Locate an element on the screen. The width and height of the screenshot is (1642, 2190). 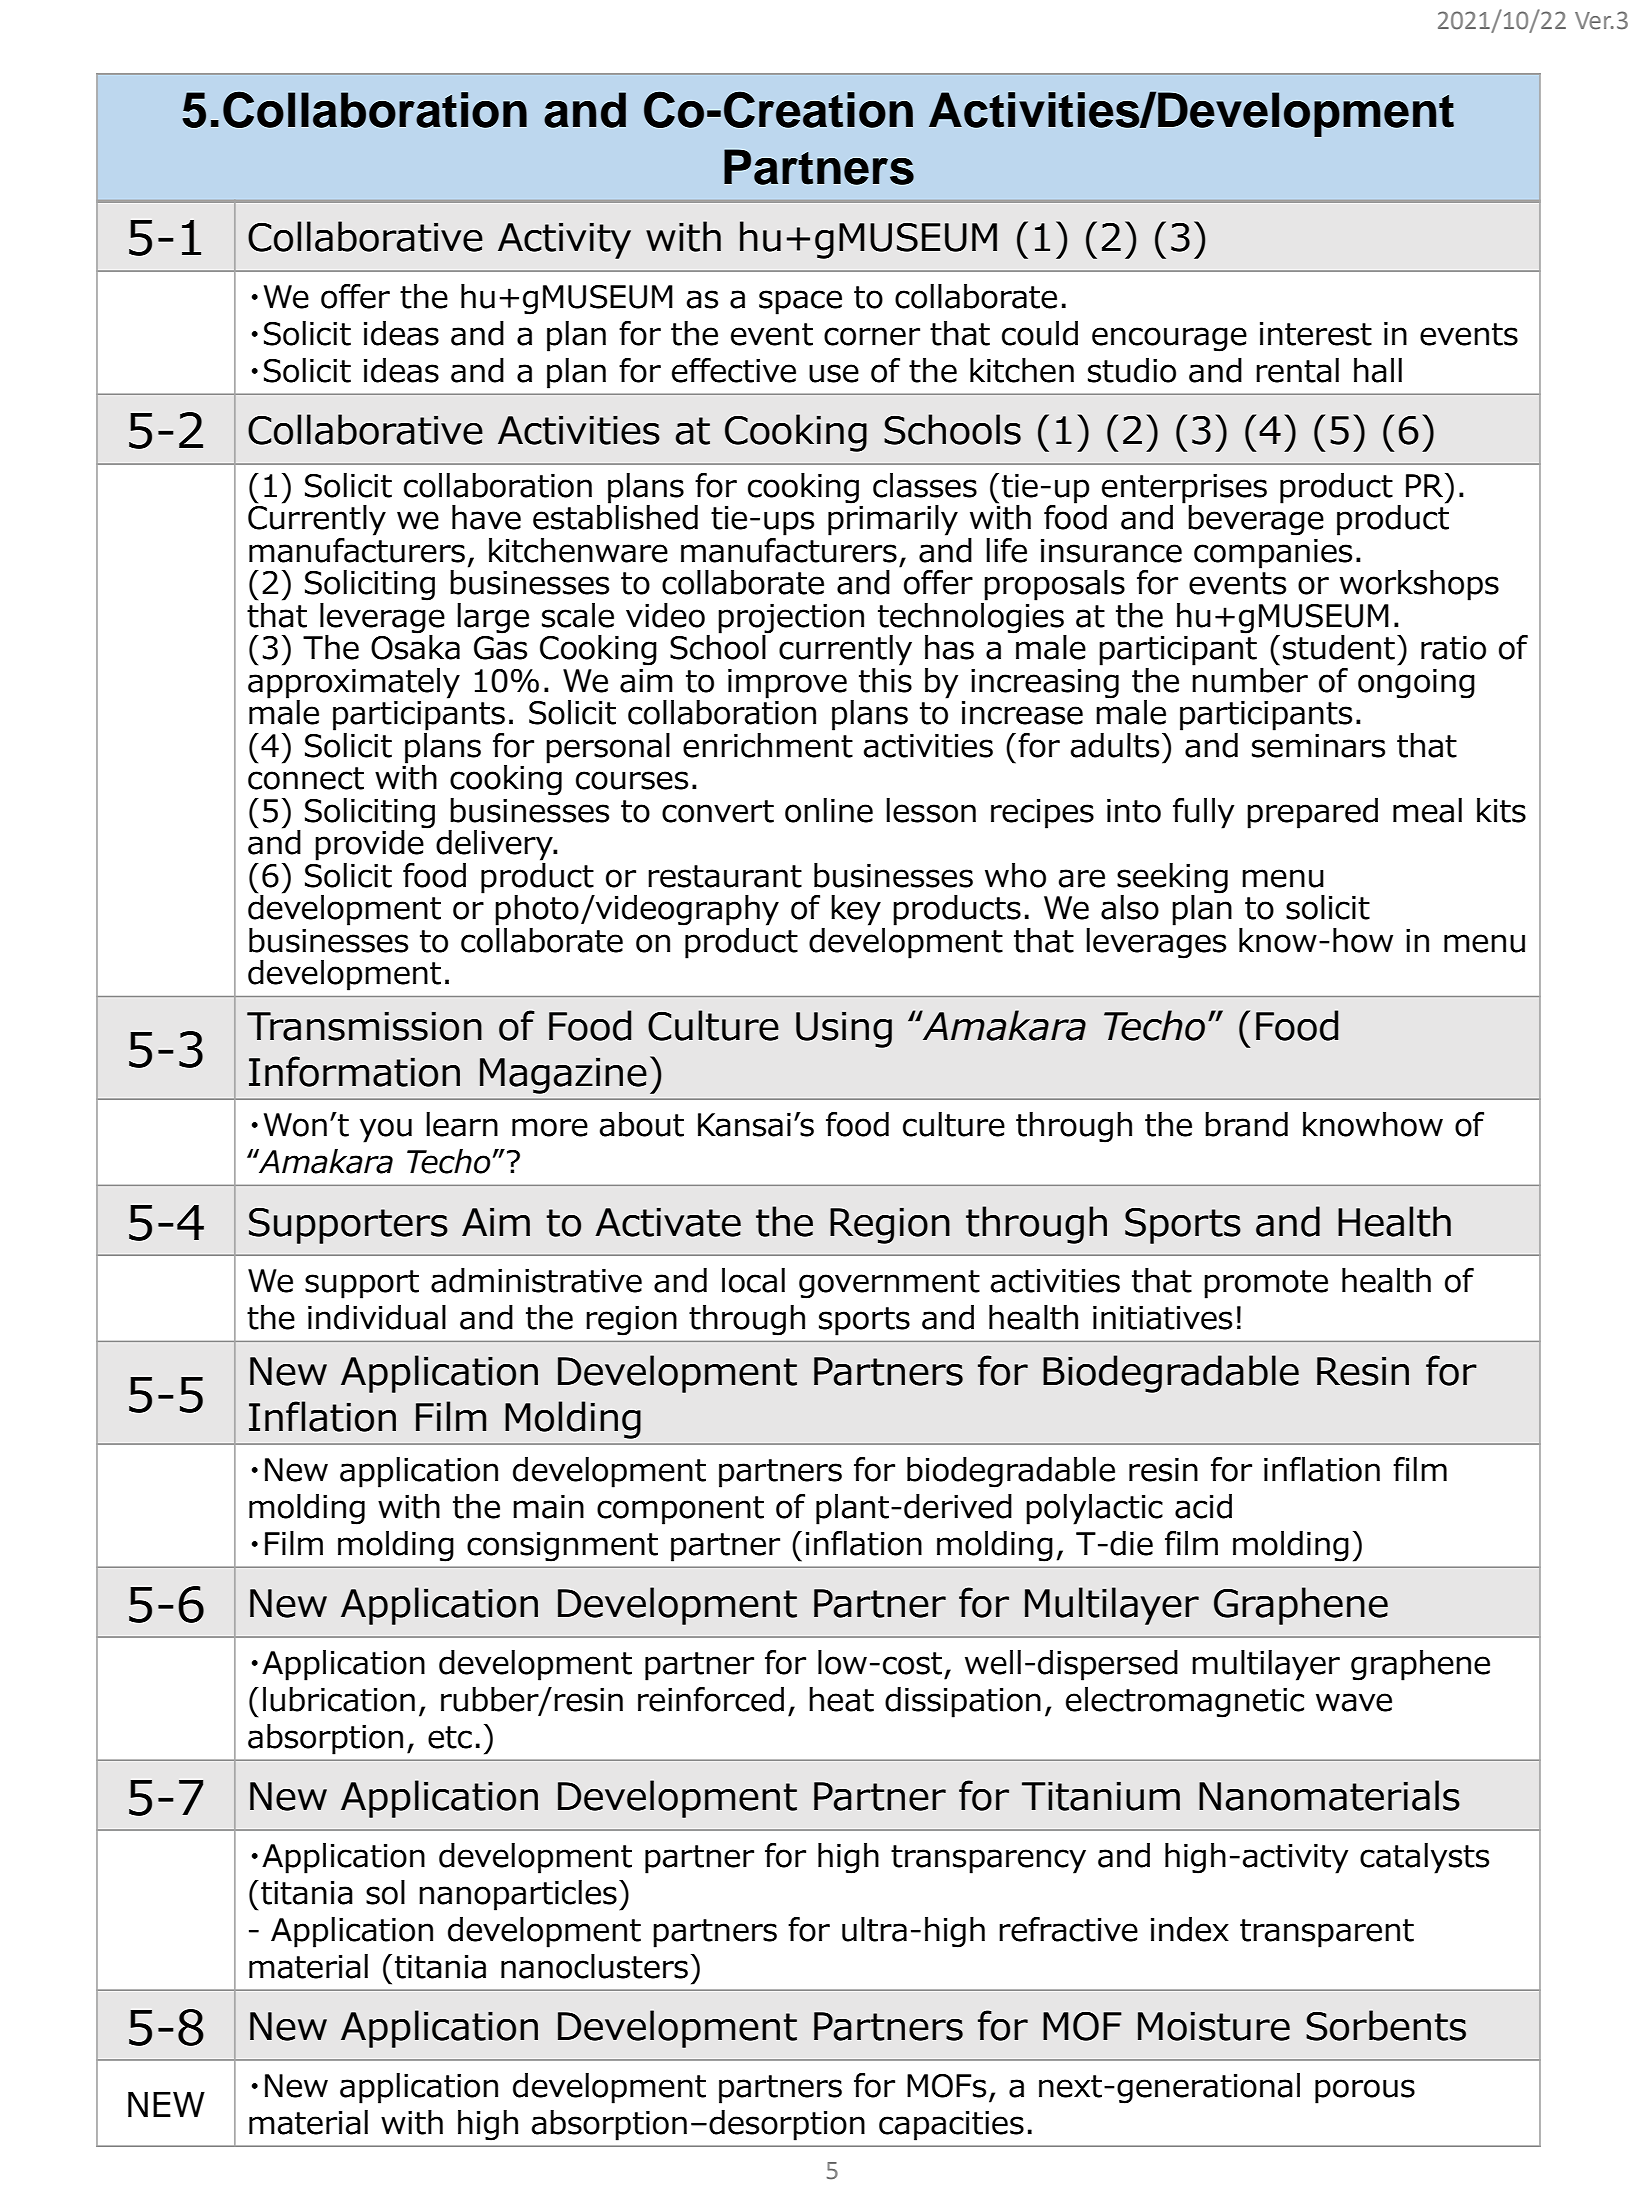
government is located at coordinates (889, 1284).
